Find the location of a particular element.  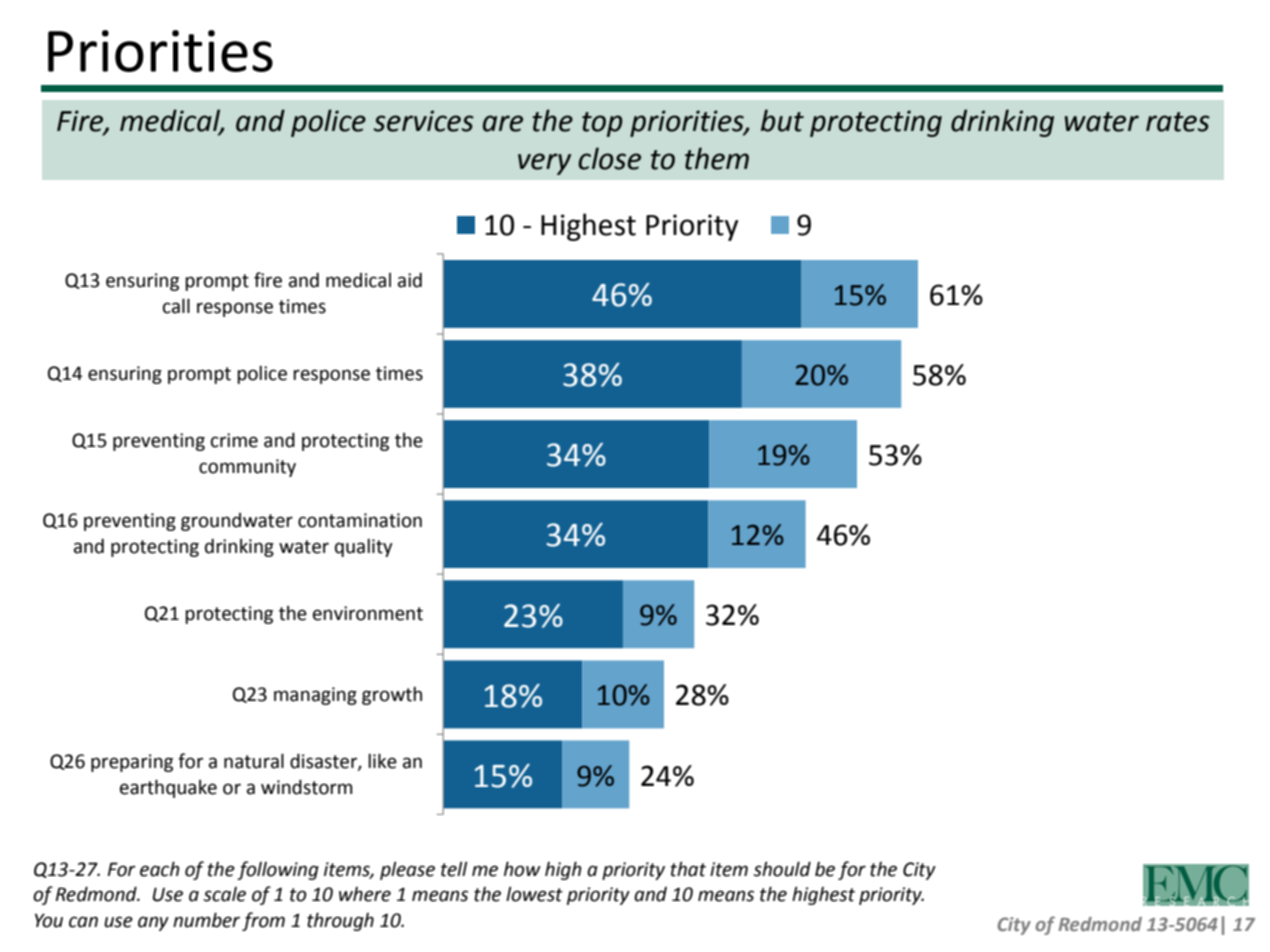

lowest is located at coordinates (534, 894).
